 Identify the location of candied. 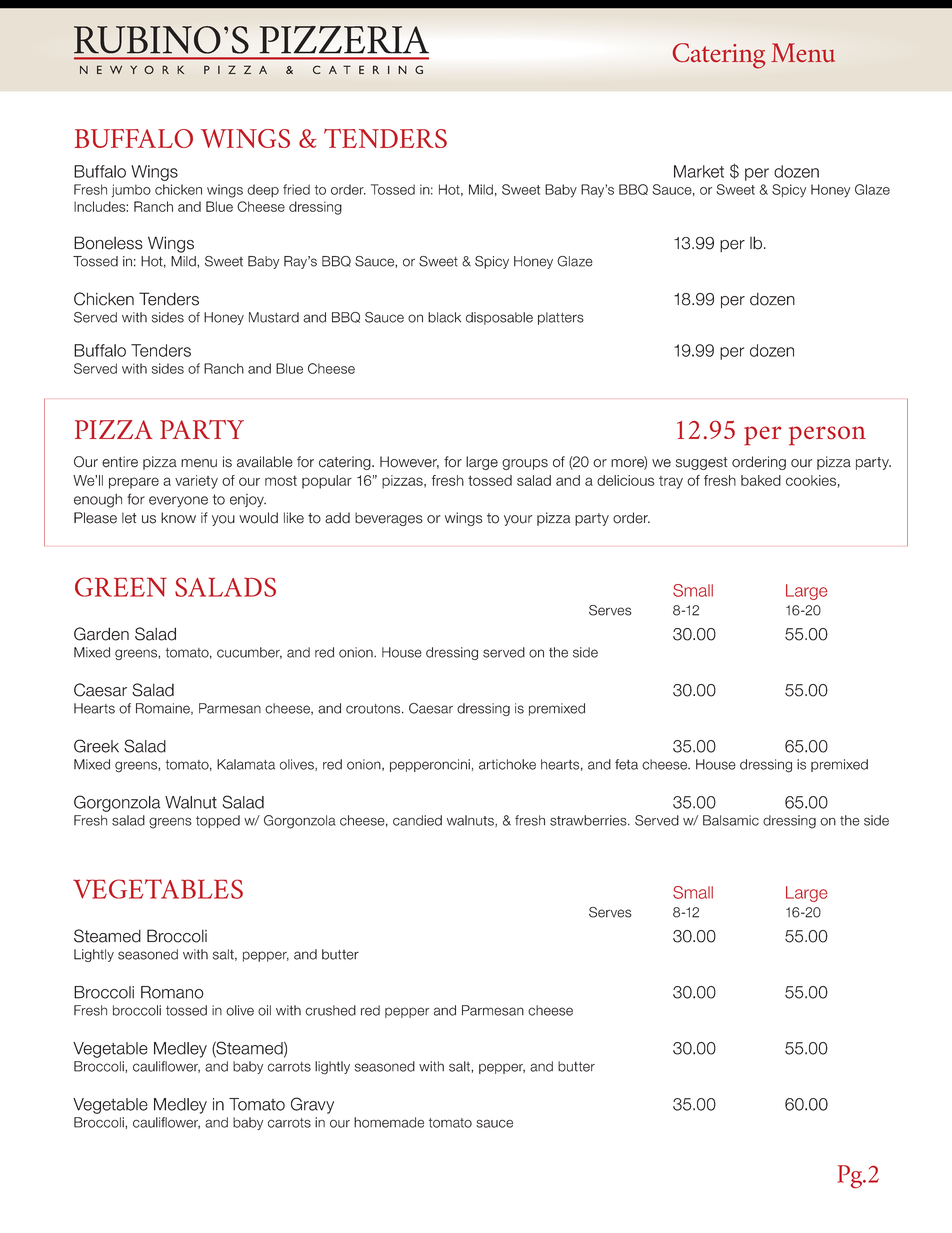
(417, 820).
